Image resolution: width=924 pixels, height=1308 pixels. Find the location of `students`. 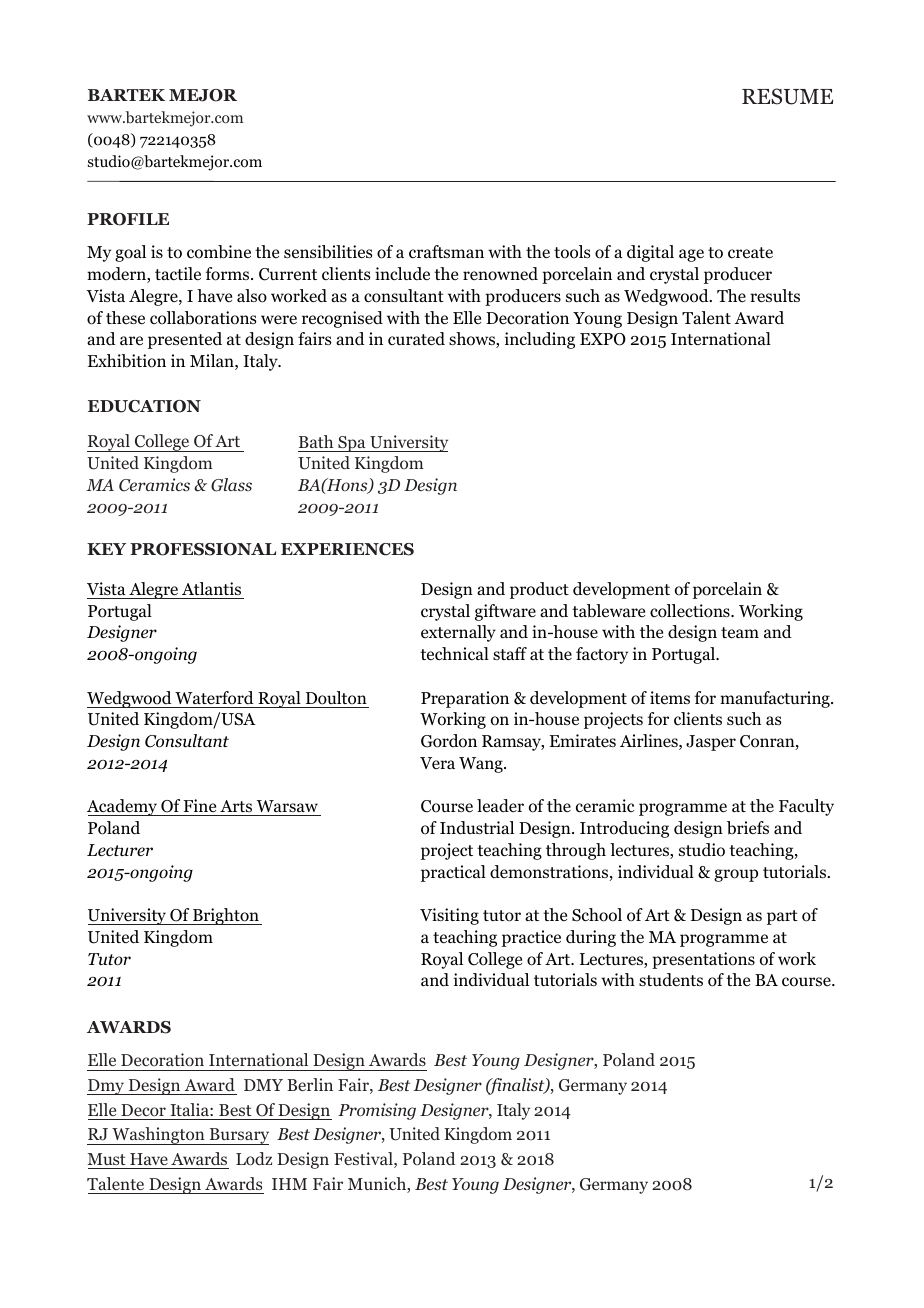

students is located at coordinates (671, 980).
